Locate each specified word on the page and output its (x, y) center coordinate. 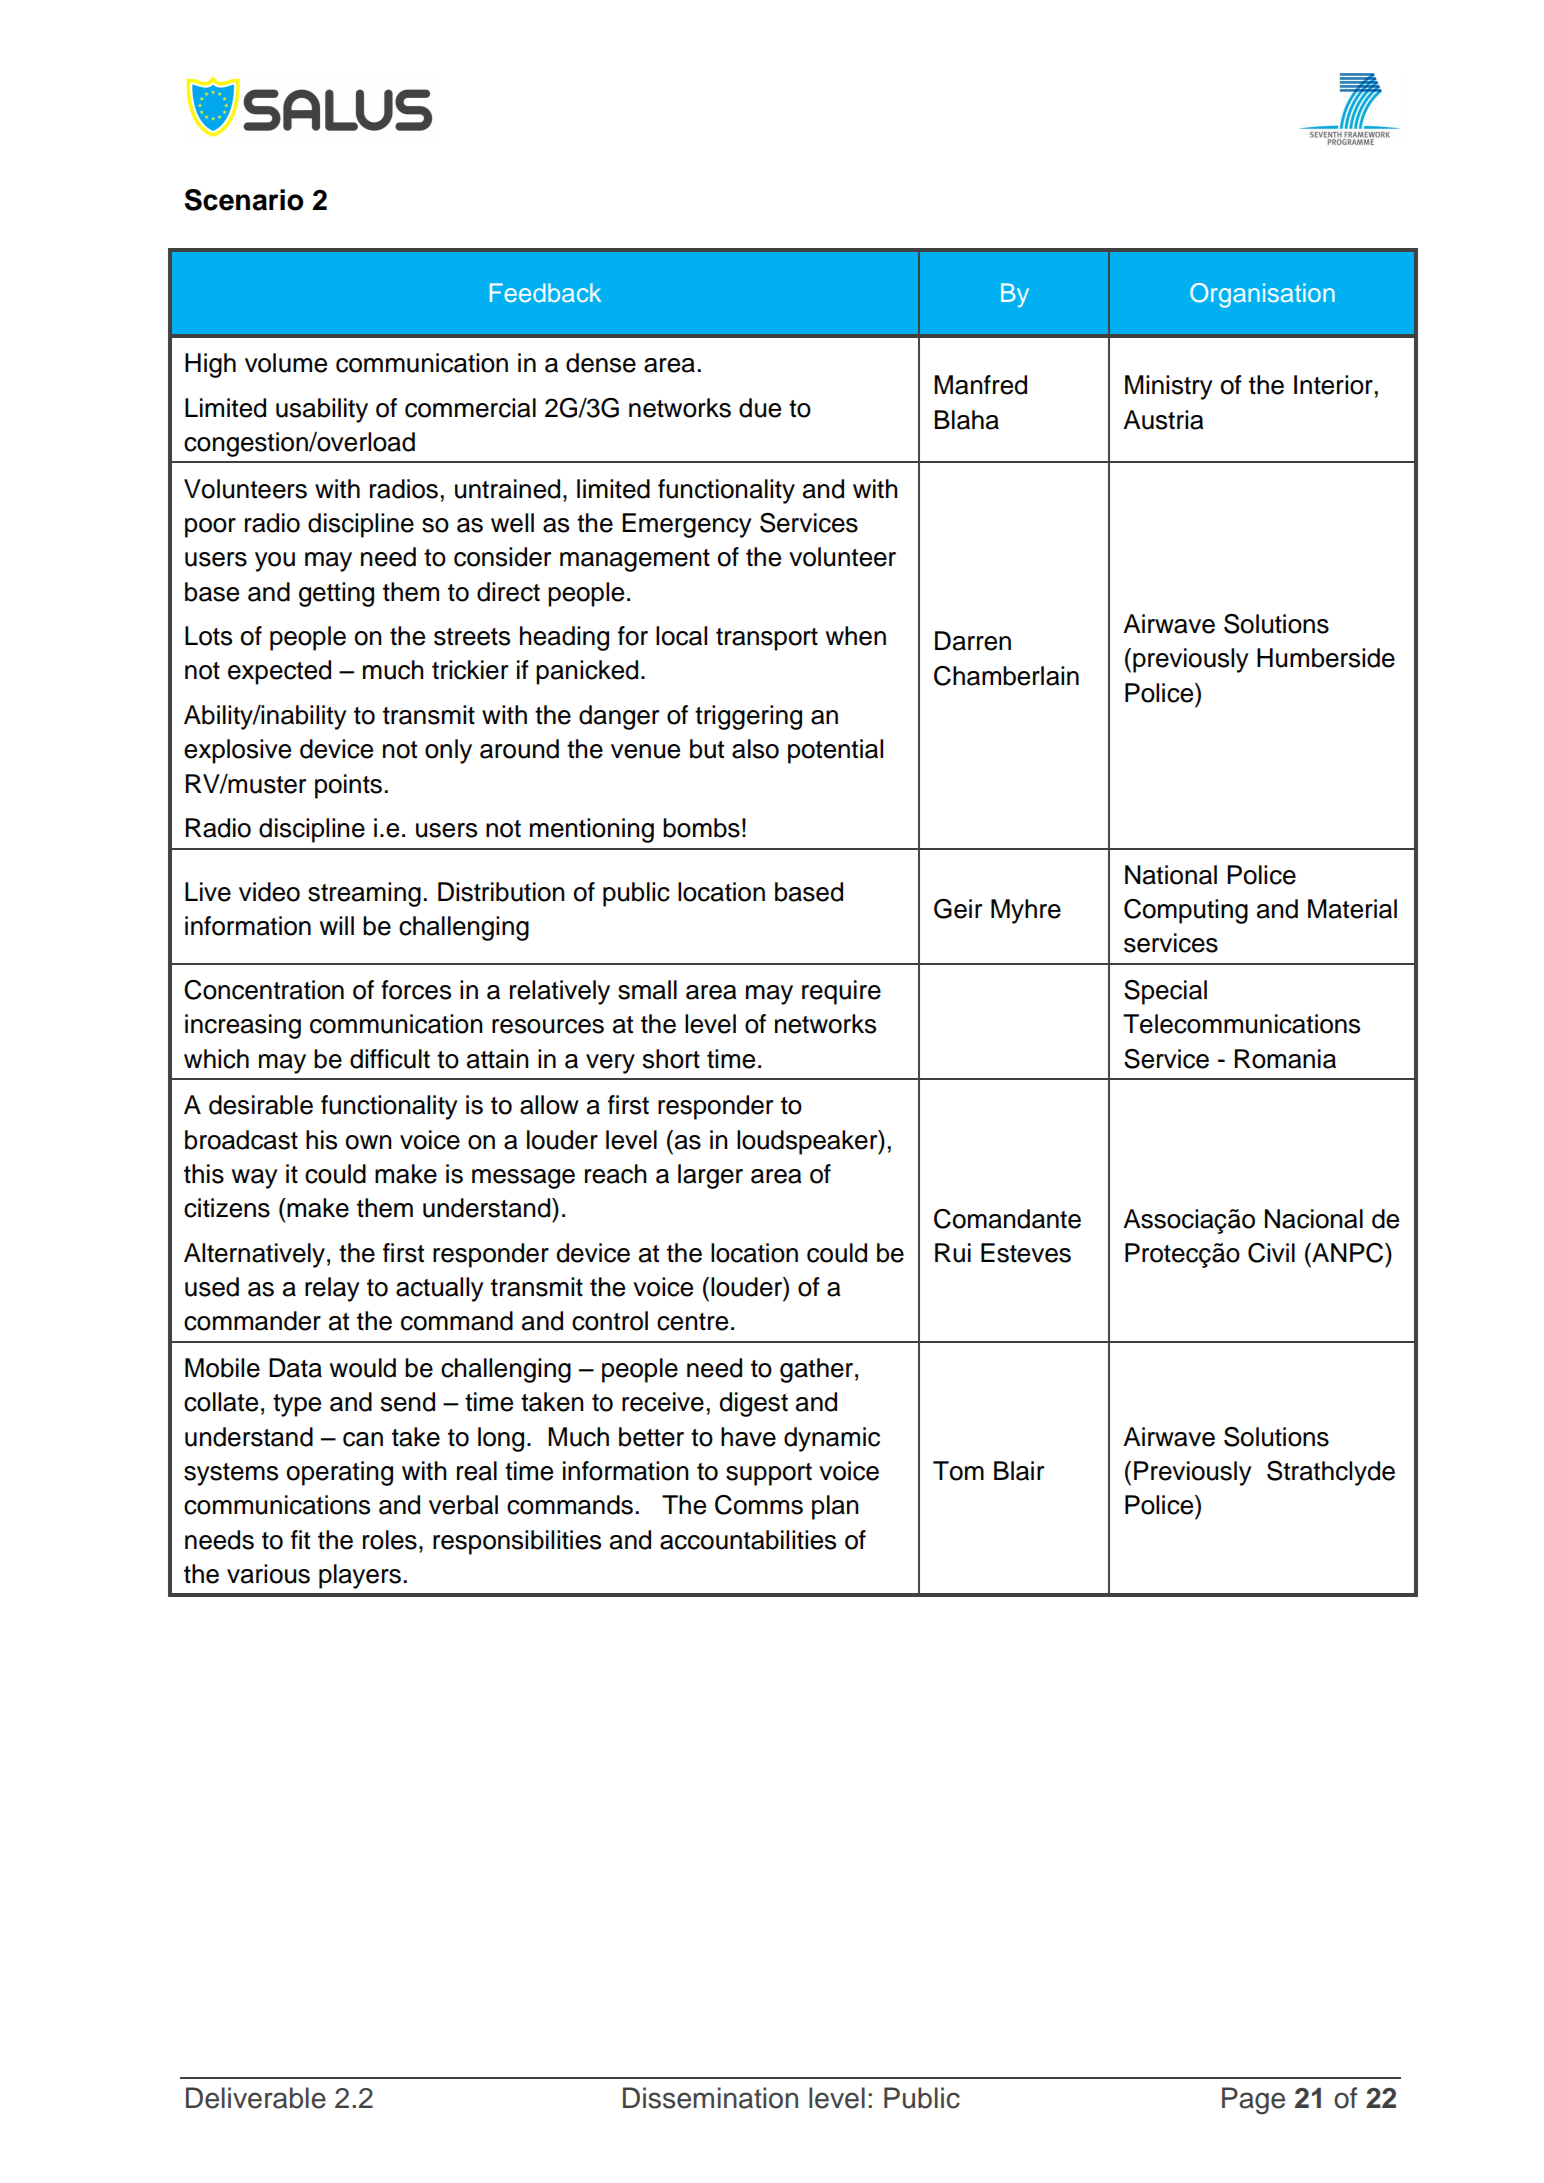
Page (1253, 2101)
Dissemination (710, 2098)
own (369, 1142)
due (760, 408)
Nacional (1314, 1219)
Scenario (244, 200)
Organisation (1262, 295)
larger (710, 1176)
